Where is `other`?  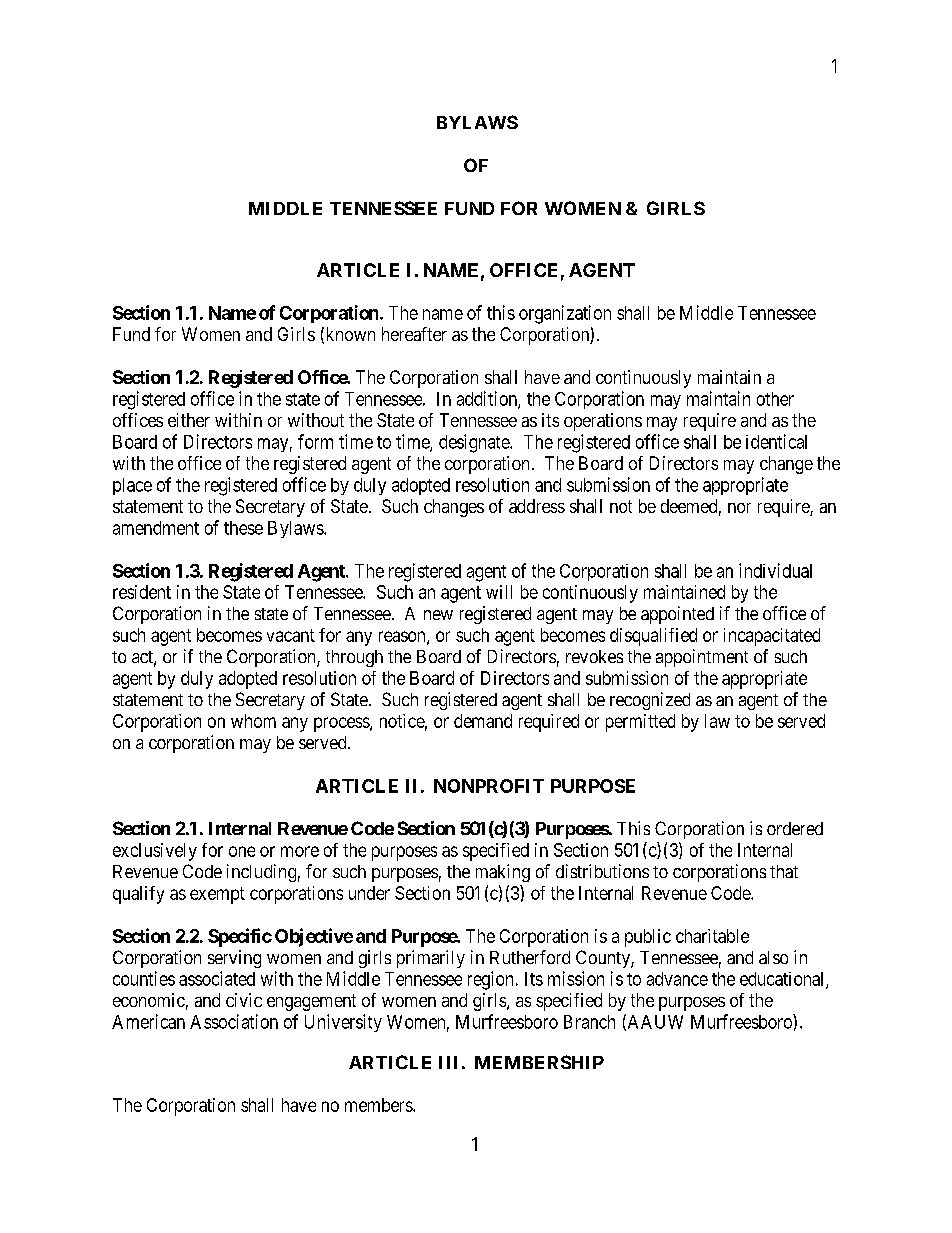
other is located at coordinates (775, 399).
